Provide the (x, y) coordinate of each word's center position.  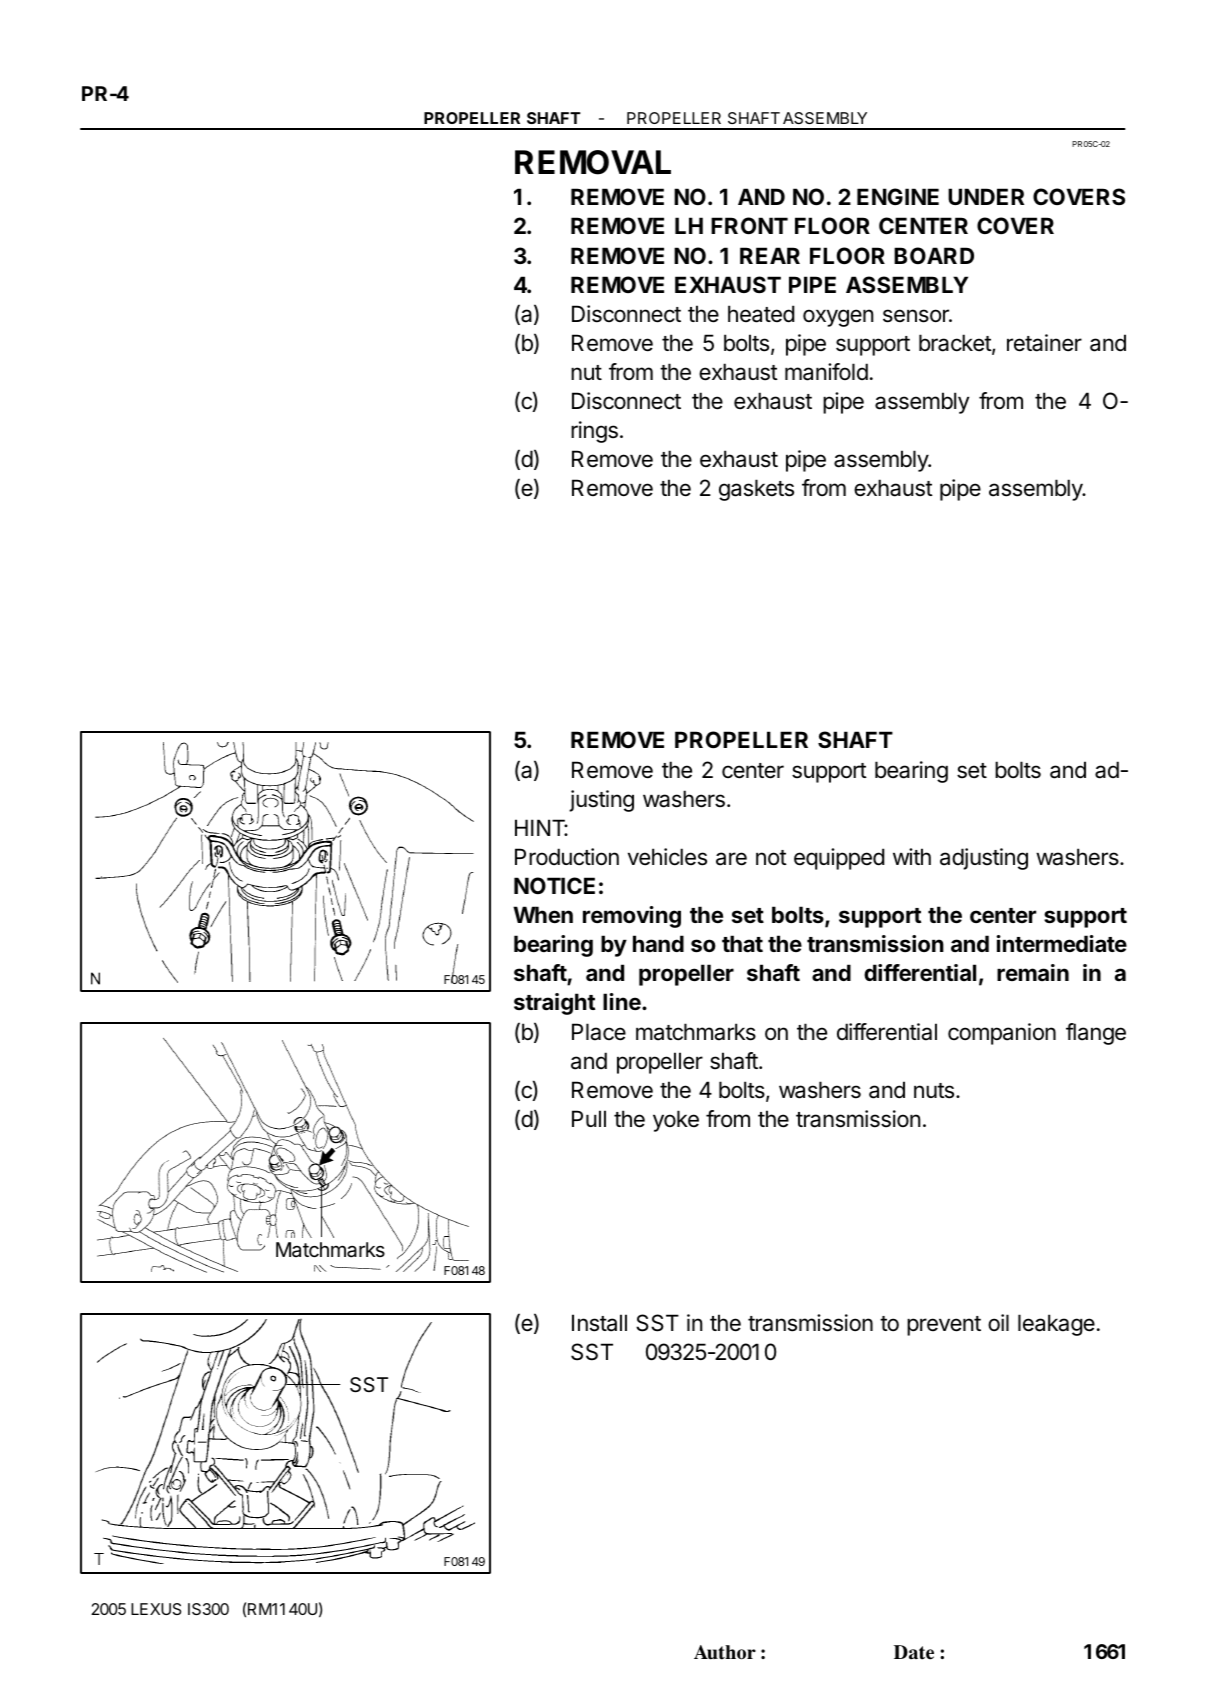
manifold (826, 372)
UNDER (986, 196)
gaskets (756, 490)
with (912, 856)
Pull (589, 1118)
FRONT (749, 226)
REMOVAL (593, 162)
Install (599, 1323)
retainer (1044, 343)
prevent (944, 1326)
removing (632, 917)
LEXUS (156, 1609)
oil (998, 1323)
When (543, 915)
